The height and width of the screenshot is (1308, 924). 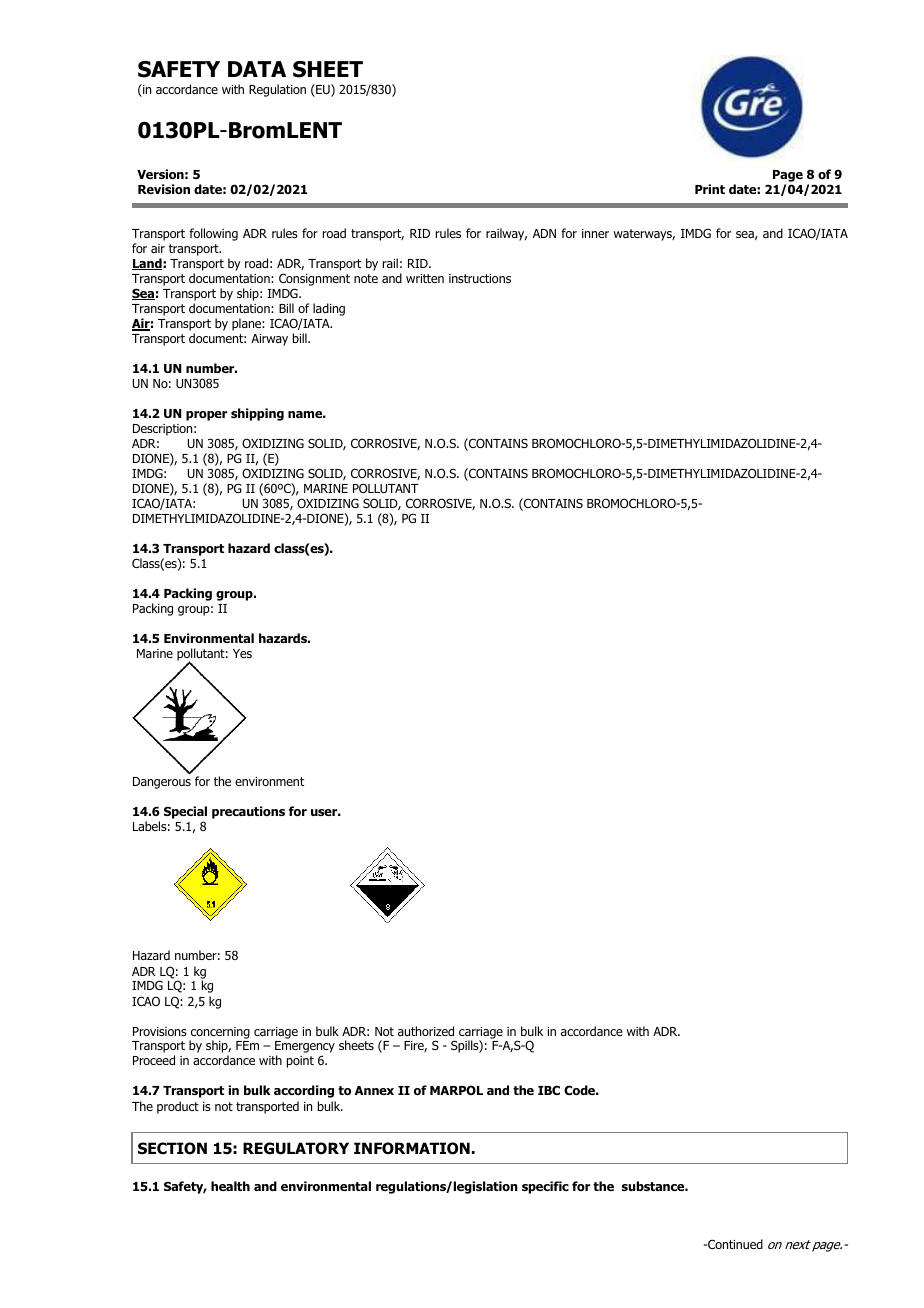 What do you see at coordinates (412, 1148) in the screenshot?
I see `INFORMATION` at bounding box center [412, 1148].
